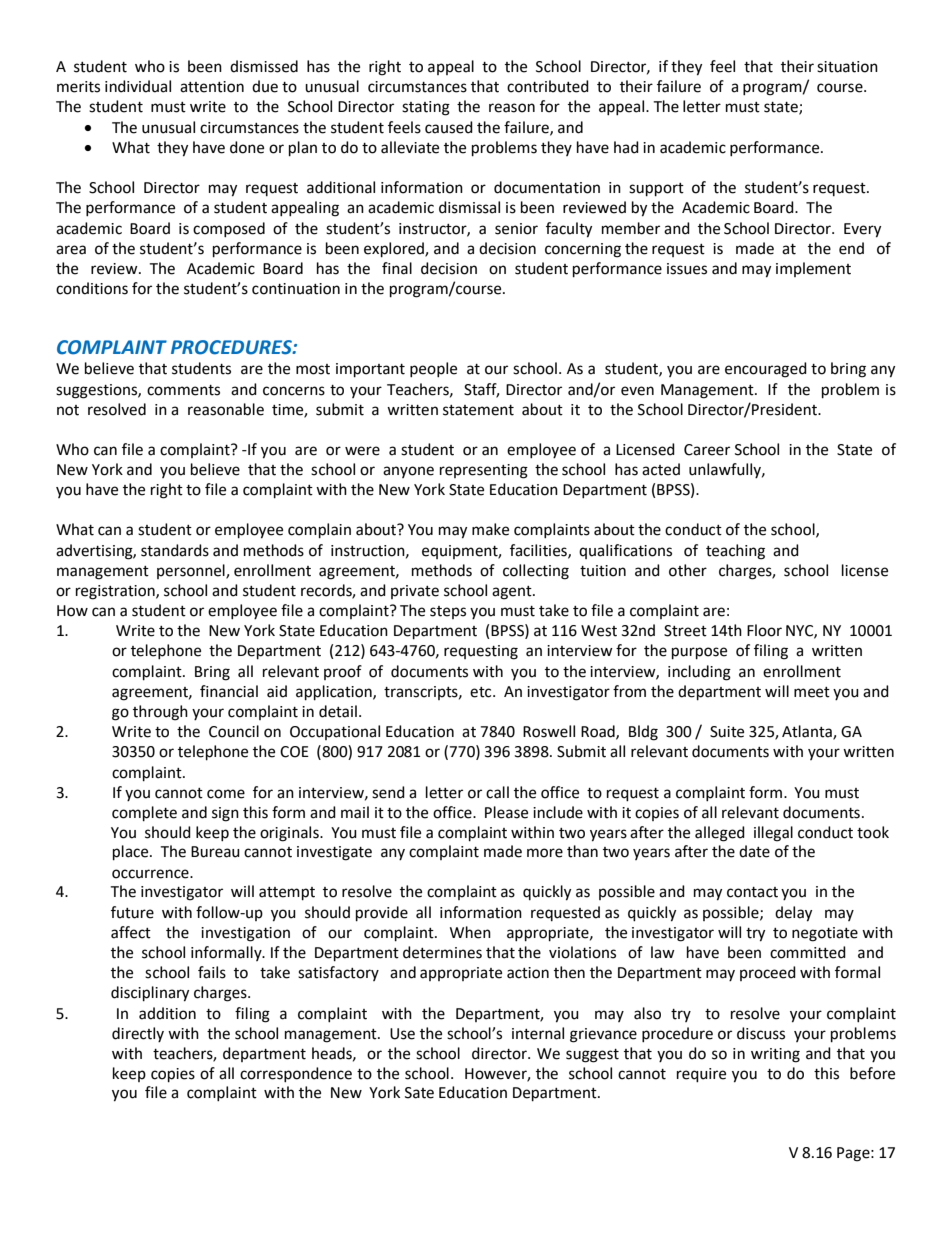 The image size is (952, 1233). Describe the element at coordinates (626, 147) in the page. I see `had` at that location.
